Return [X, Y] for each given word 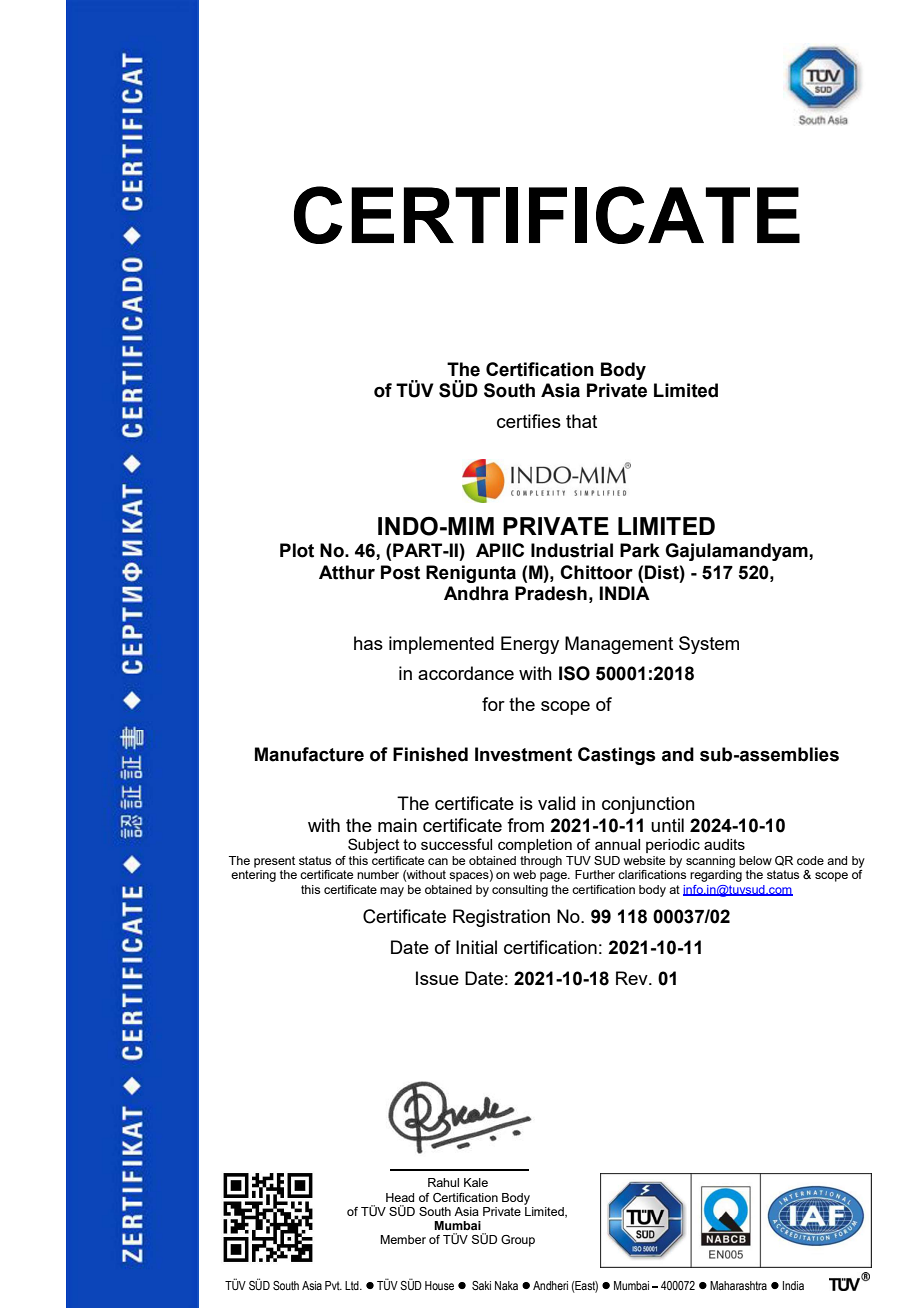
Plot [297, 550]
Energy [530, 645]
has [368, 643]
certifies [529, 421]
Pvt [333, 1285]
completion [535, 846]
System [709, 645]
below [755, 860]
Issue [437, 978]
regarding [716, 876]
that [581, 421]
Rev [633, 978]
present [274, 862]
